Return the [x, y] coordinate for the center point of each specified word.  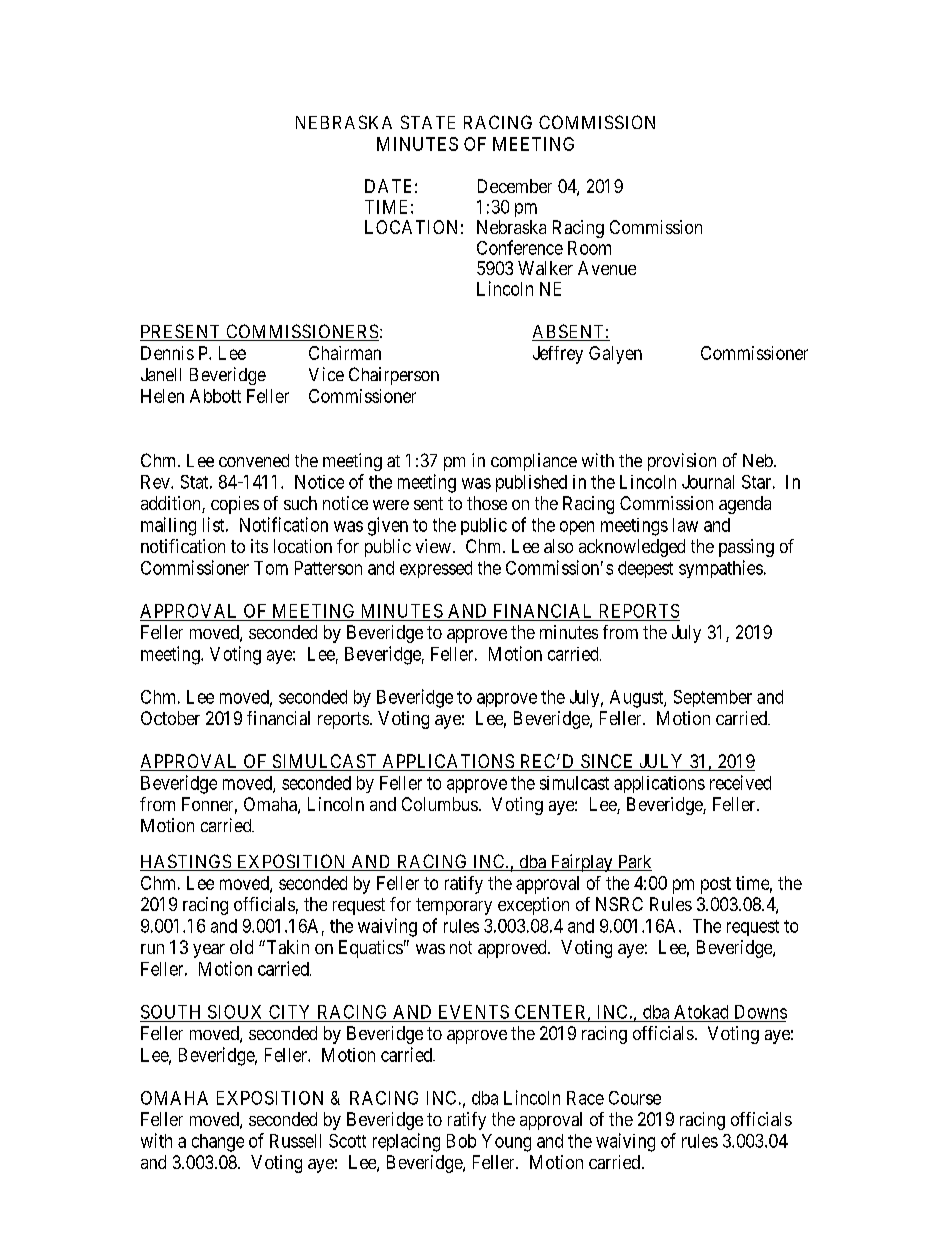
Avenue [607, 268]
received [740, 782]
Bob [461, 1141]
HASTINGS [186, 862]
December [515, 186]
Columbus [440, 804]
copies [235, 505]
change [218, 1143]
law [685, 525]
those [487, 503]
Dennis [167, 353]
